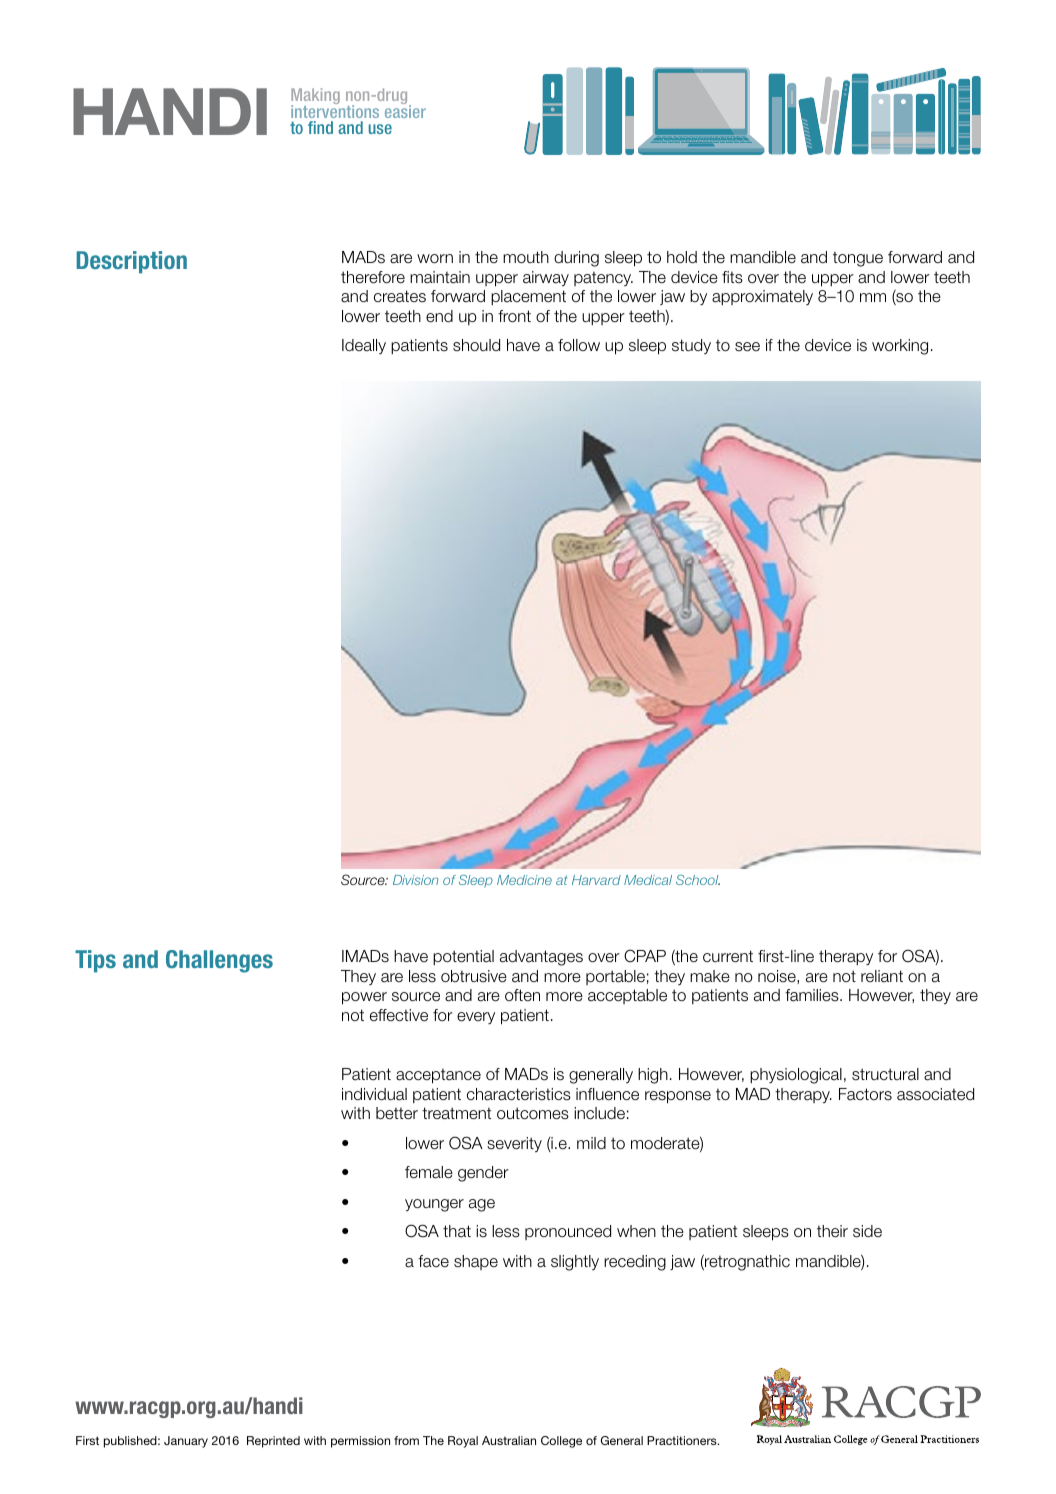 The height and width of the screenshot is (1494, 1056). Describe the element at coordinates (541, 958) in the screenshot. I see `advantages` at that location.
